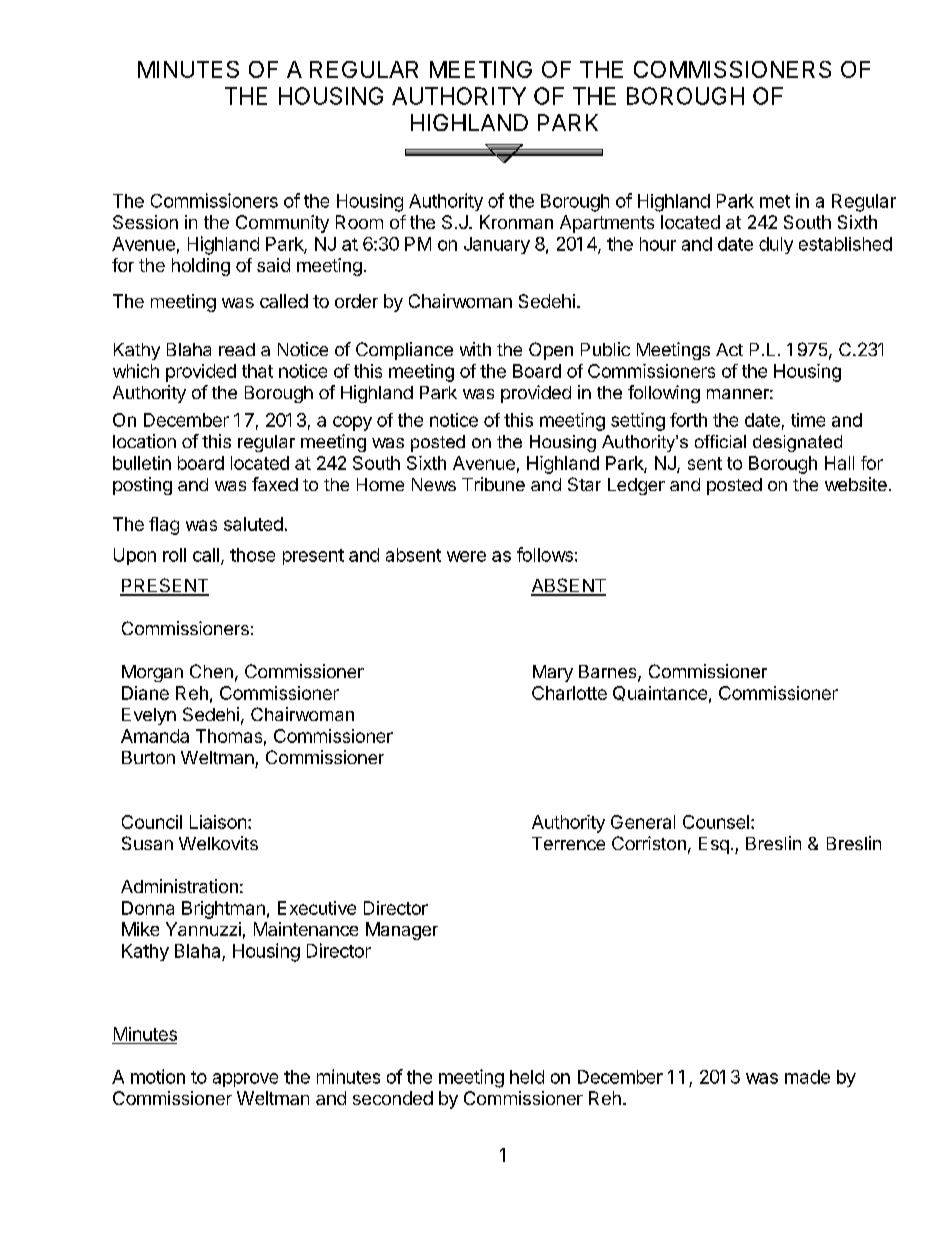  What do you see at coordinates (282, 224) in the screenshot?
I see `Community` at bounding box center [282, 224].
